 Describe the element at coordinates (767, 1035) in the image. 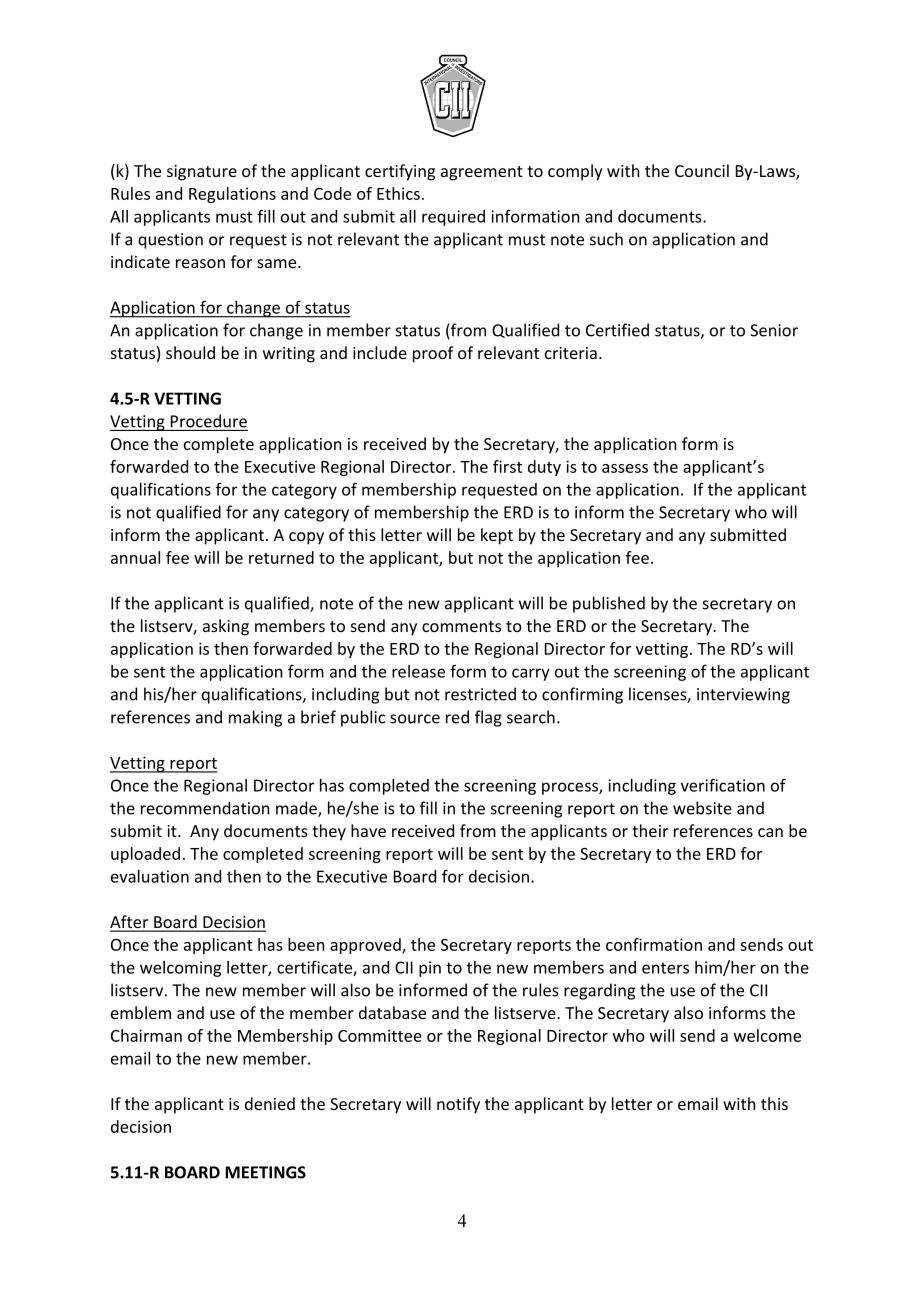

I see `welcome` at that location.
